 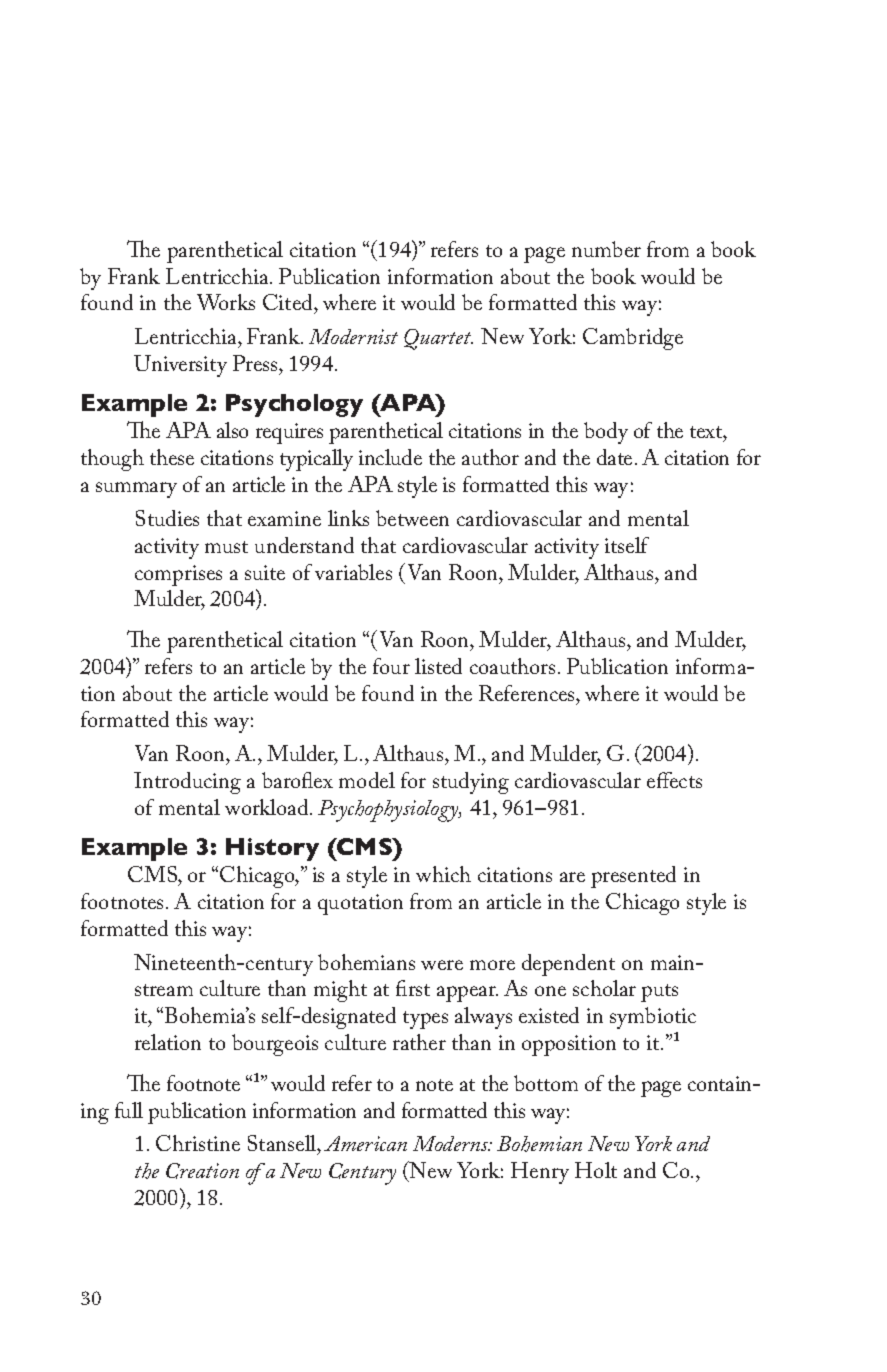 What do you see at coordinates (614, 457) in the document?
I see `date` at bounding box center [614, 457].
